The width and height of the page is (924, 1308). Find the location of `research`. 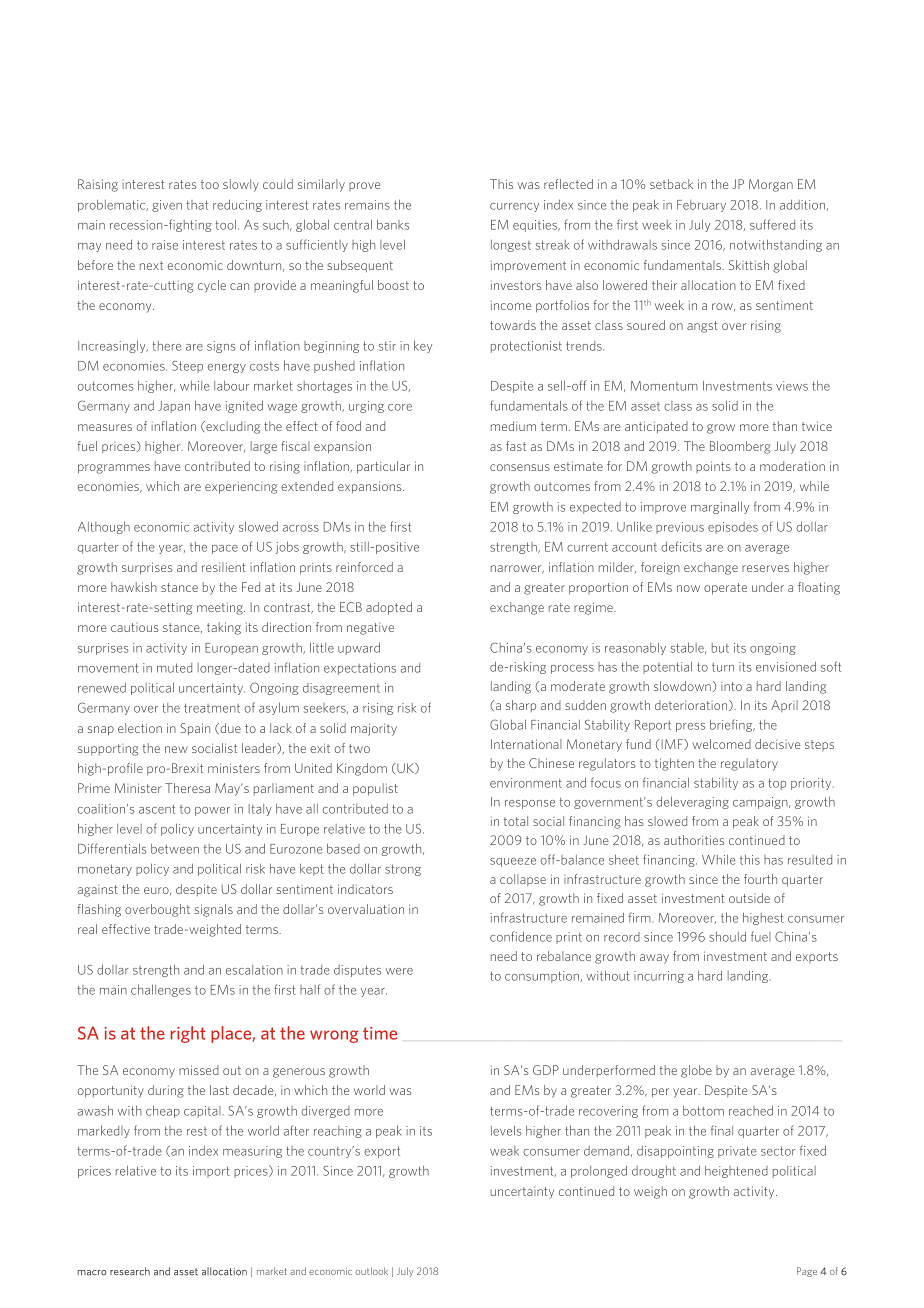

research is located at coordinates (130, 1271).
